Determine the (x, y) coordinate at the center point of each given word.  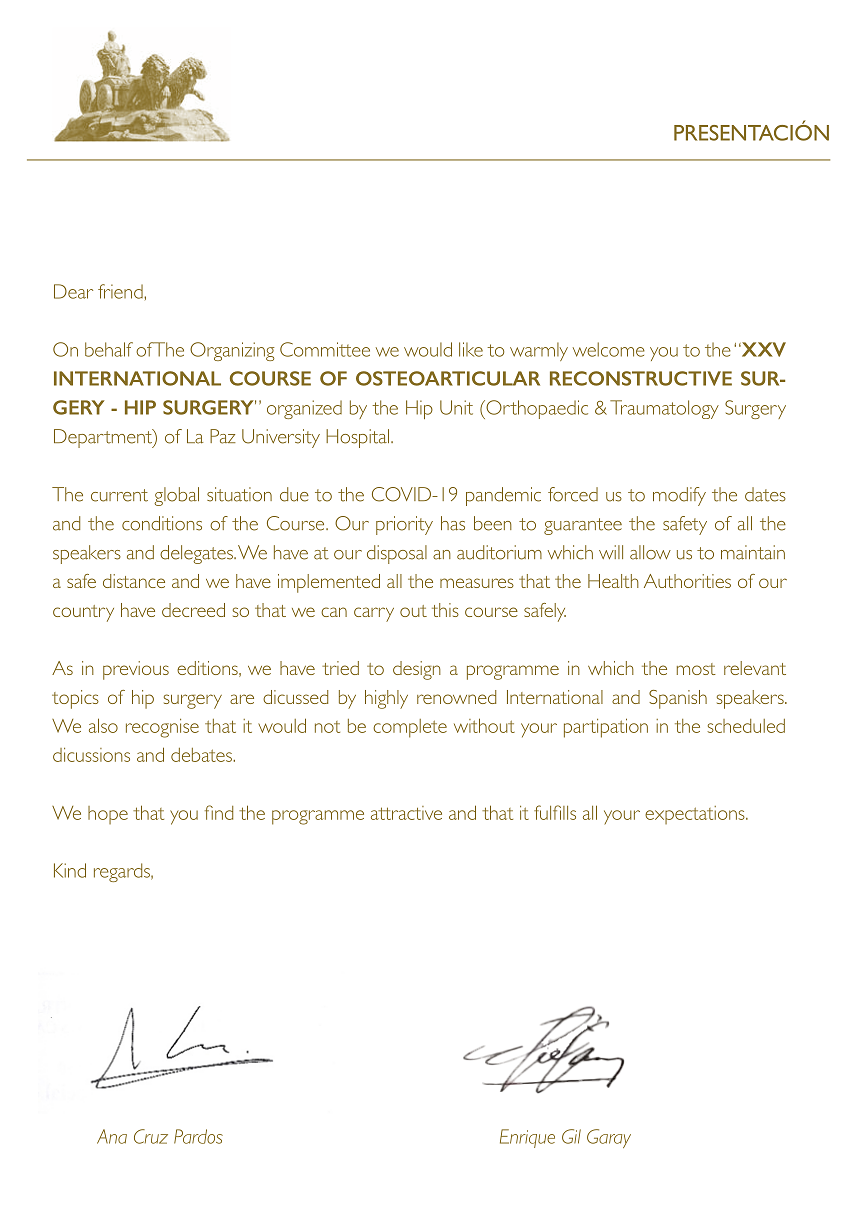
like (471, 349)
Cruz (151, 1136)
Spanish (678, 699)
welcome (609, 349)
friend (121, 291)
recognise (162, 728)
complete (410, 728)
